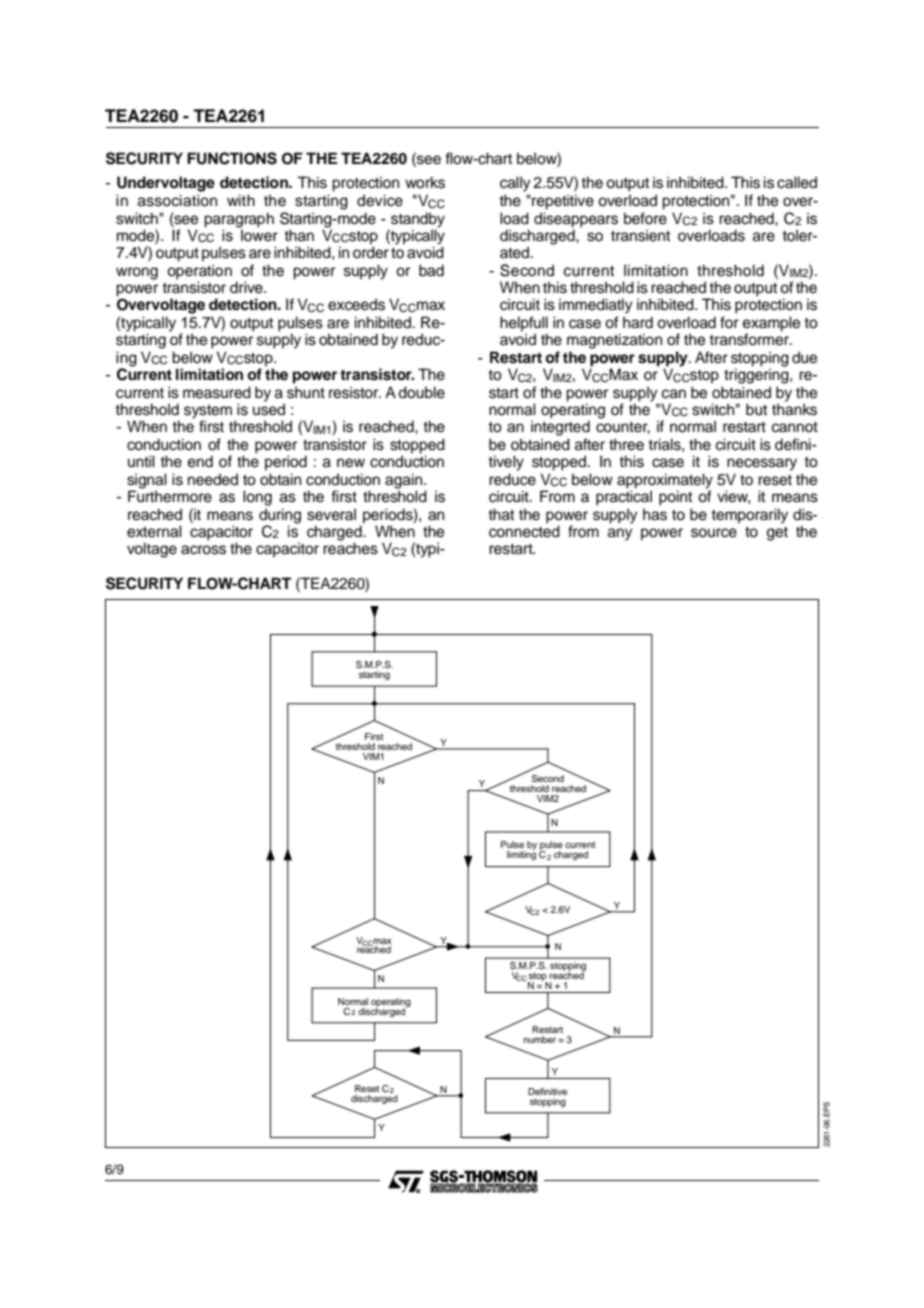 The height and width of the screenshot is (1308, 924). What do you see at coordinates (714, 533) in the screenshot?
I see `source` at bounding box center [714, 533].
